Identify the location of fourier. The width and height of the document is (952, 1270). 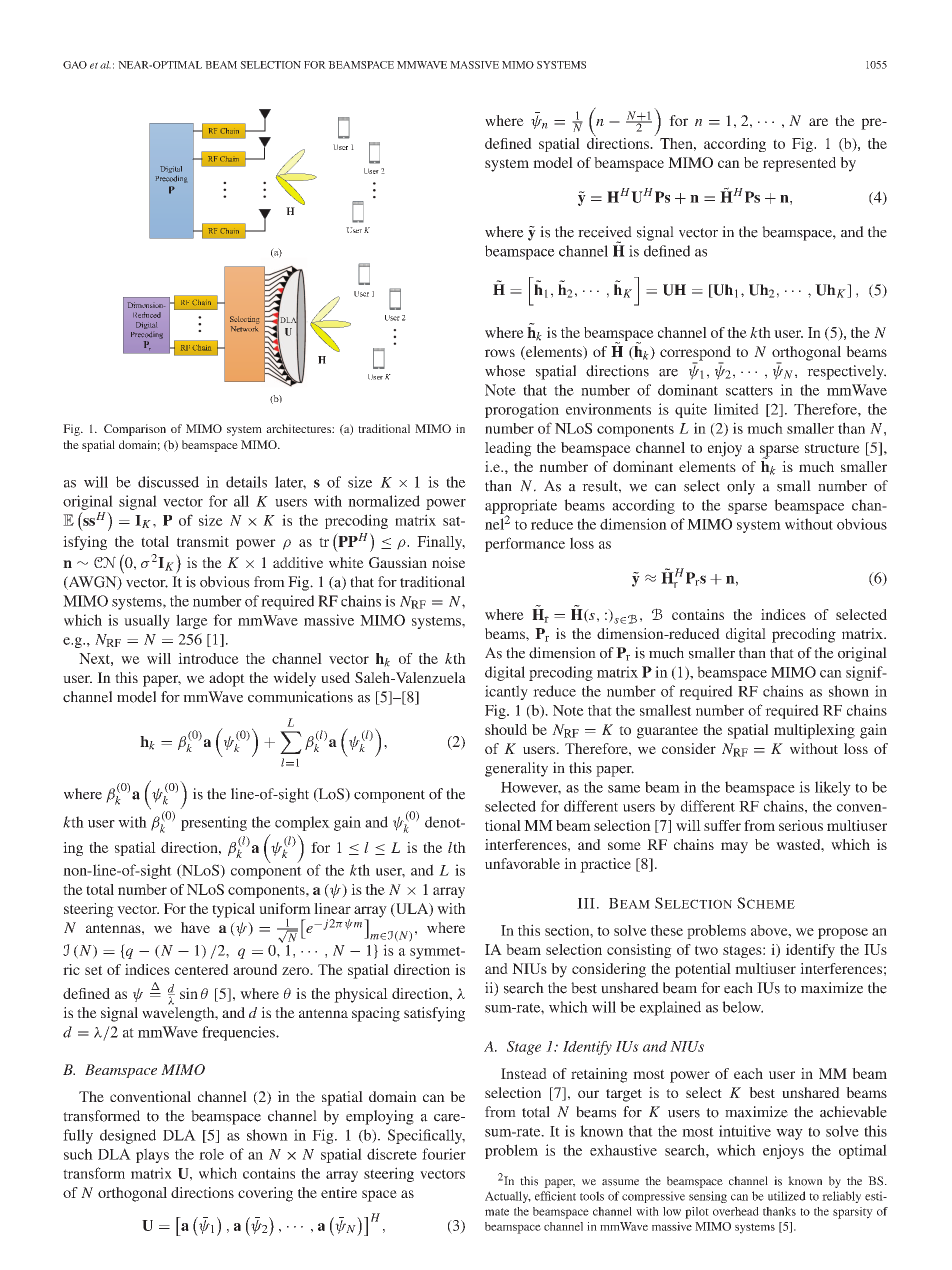
(444, 1154).
